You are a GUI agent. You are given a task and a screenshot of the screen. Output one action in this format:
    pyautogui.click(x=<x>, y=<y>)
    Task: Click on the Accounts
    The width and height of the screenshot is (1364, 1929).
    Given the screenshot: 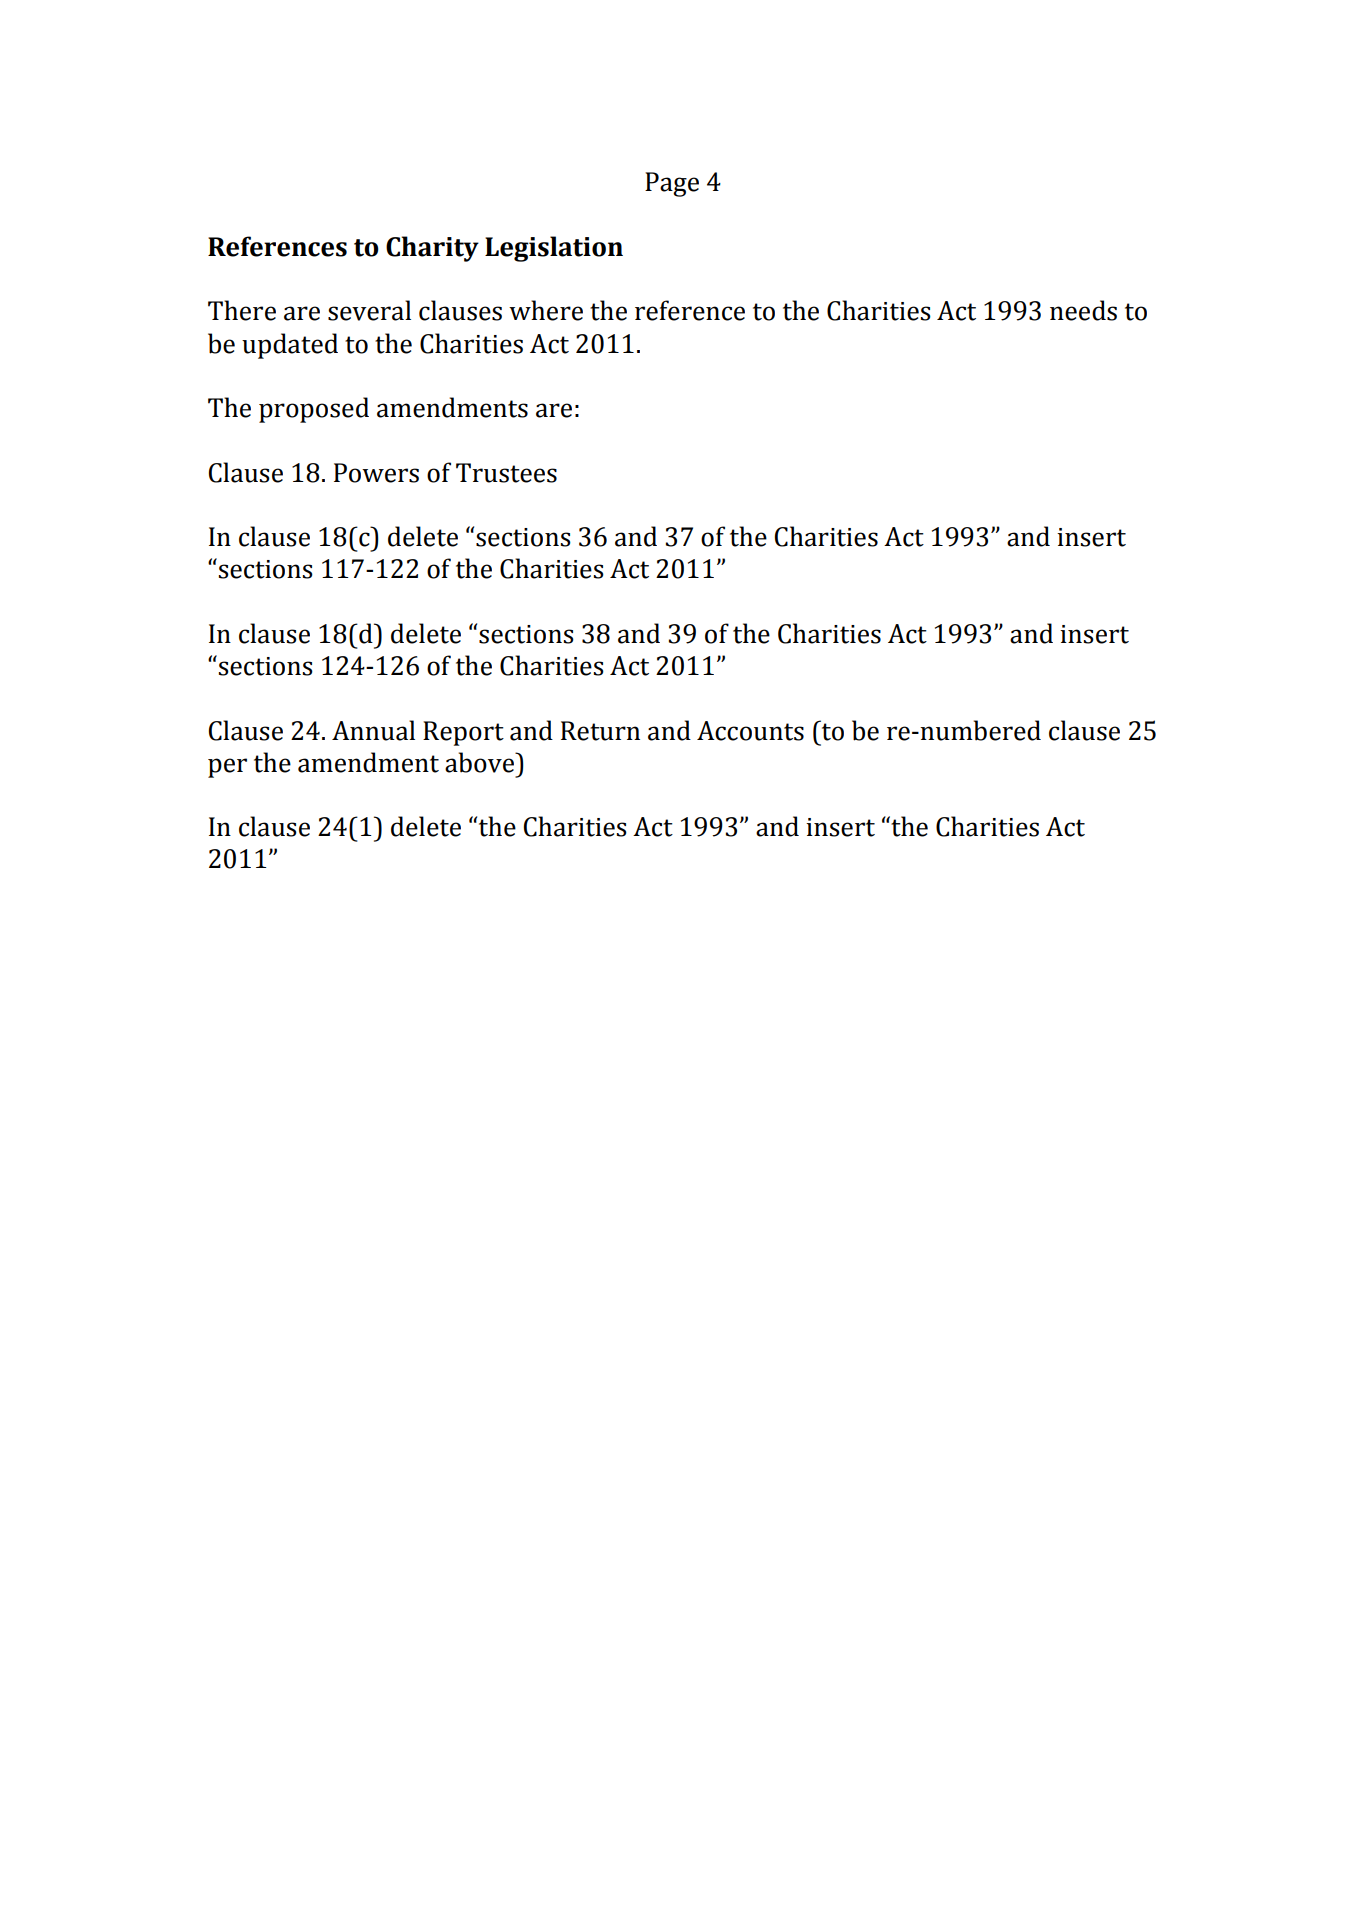 What is the action you would take?
    pyautogui.click(x=750, y=731)
